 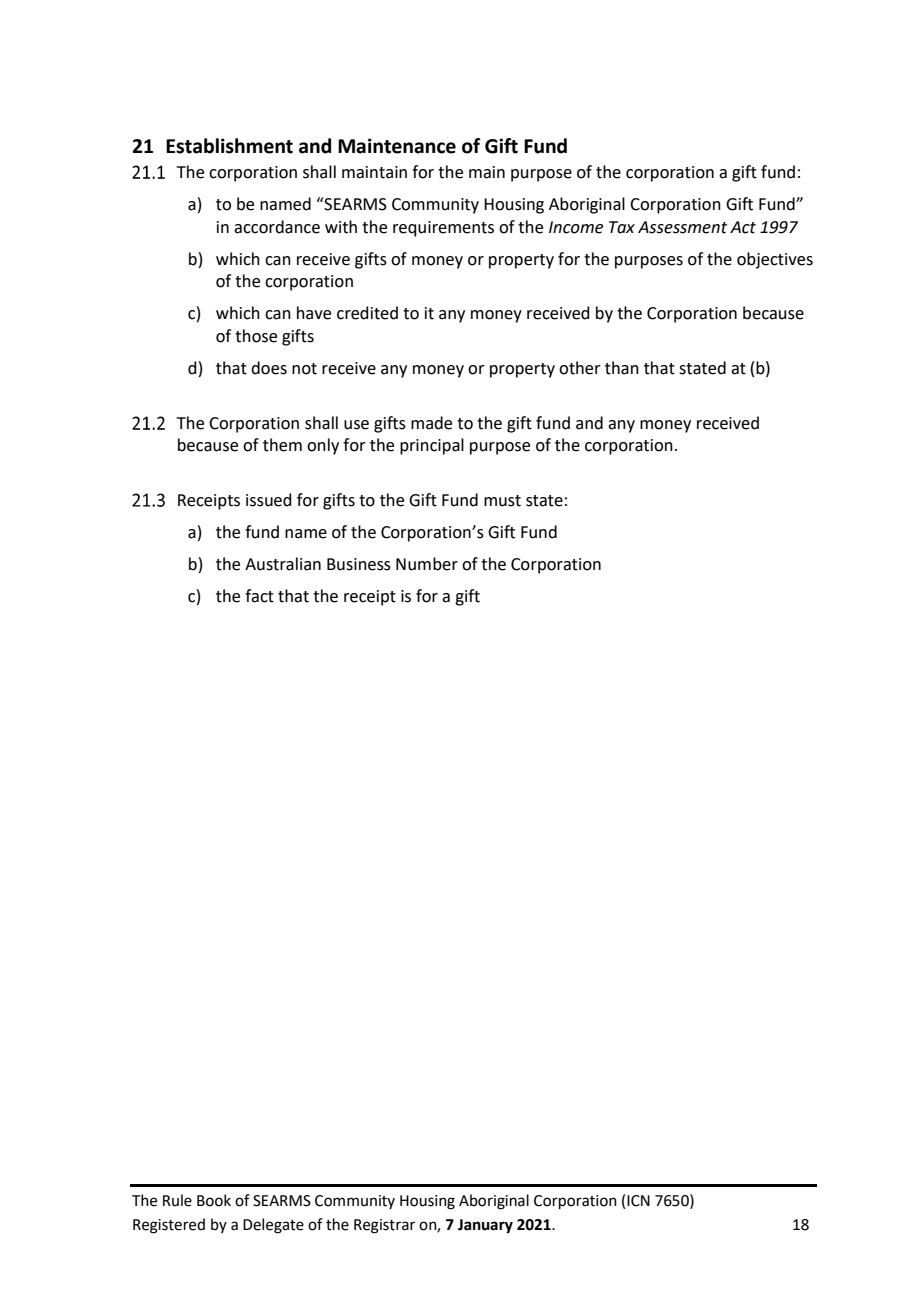 I want to click on fact, so click(x=259, y=596).
